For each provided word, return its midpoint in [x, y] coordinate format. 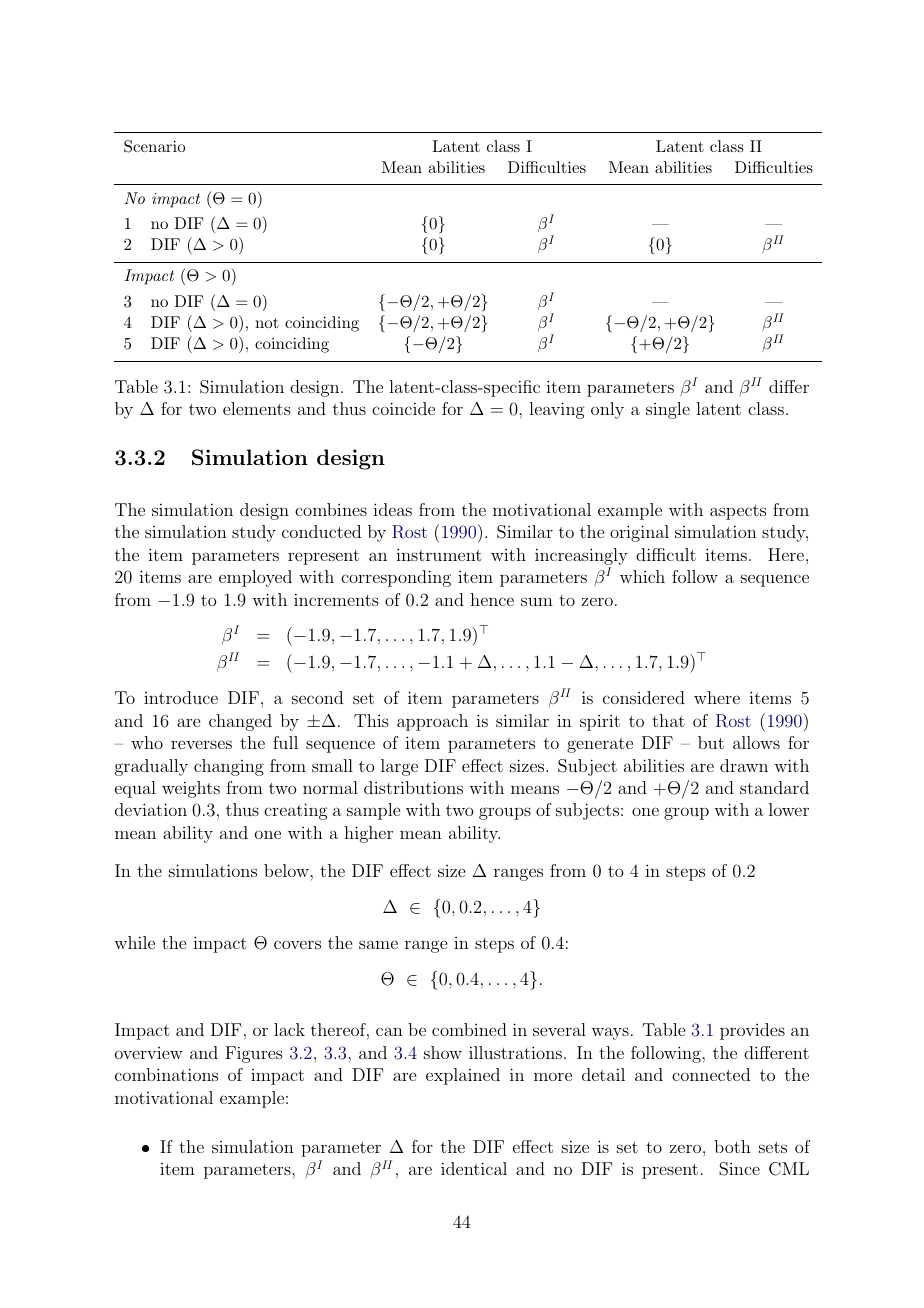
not [267, 323]
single [668, 410]
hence [492, 599]
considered [644, 697]
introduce [181, 697]
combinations [166, 1074]
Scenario [154, 146]
